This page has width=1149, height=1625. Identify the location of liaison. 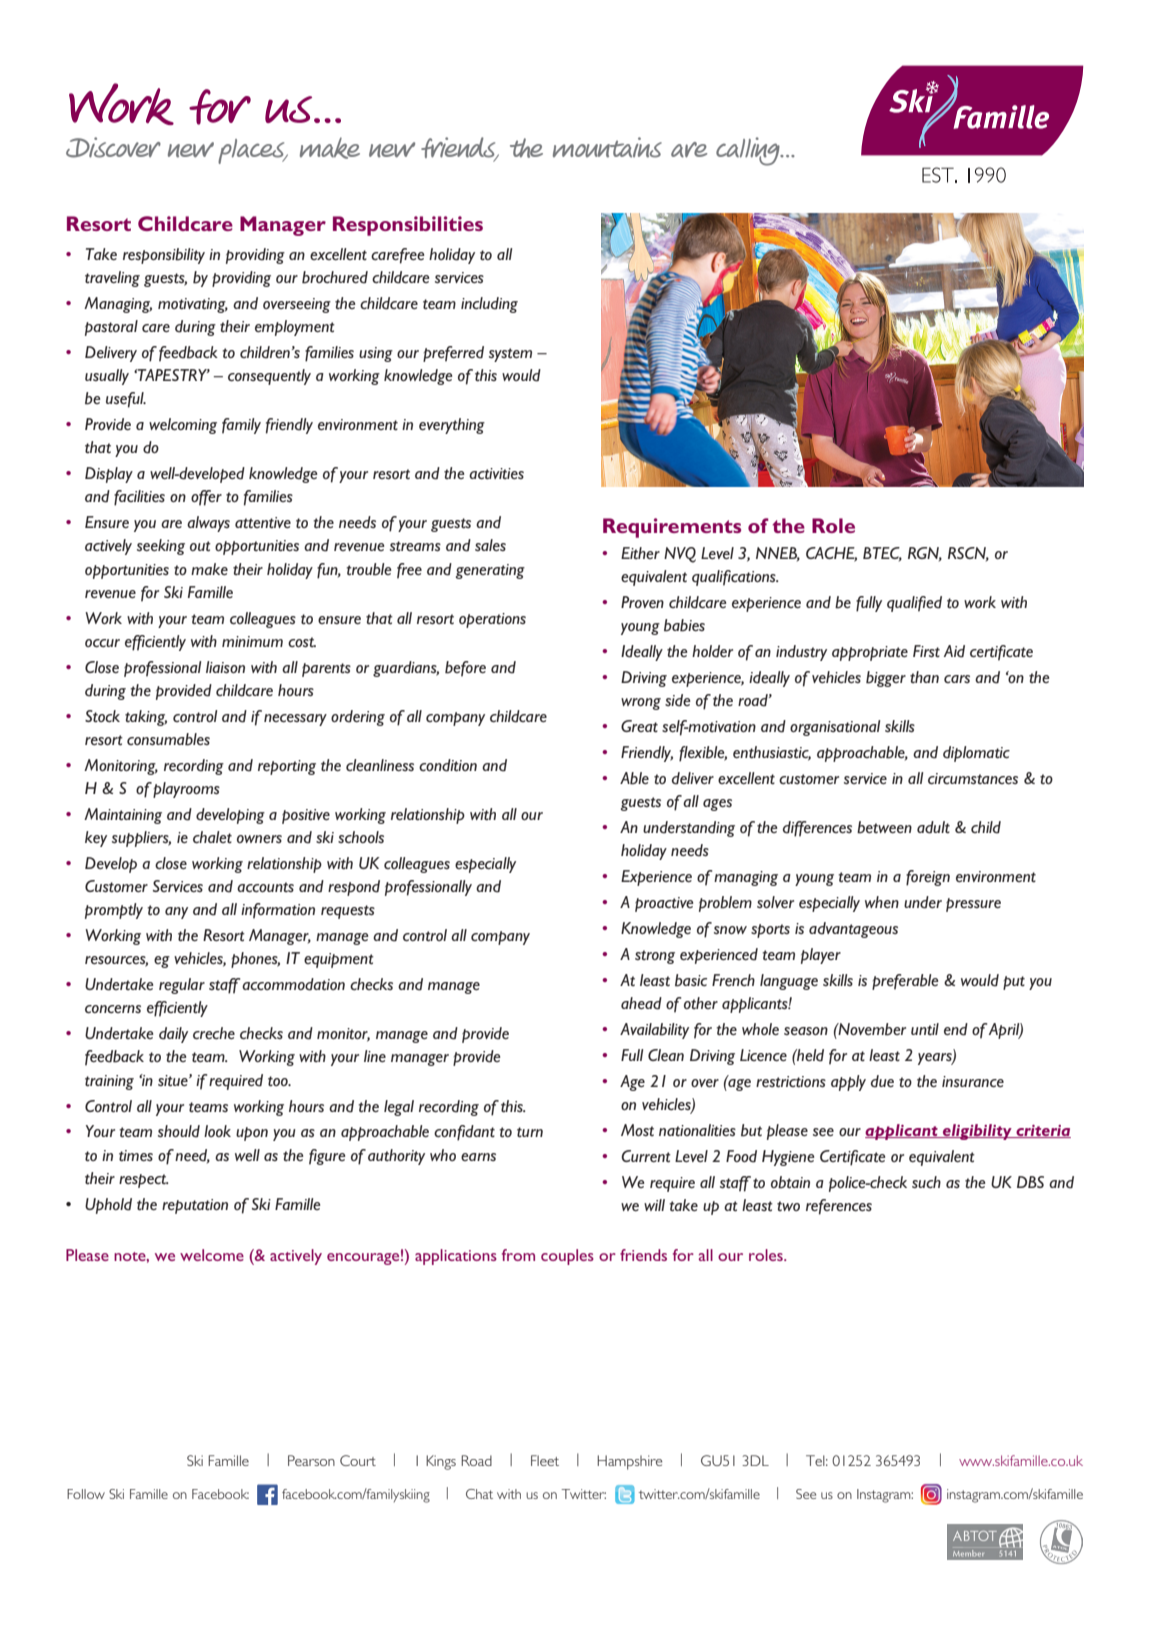
(225, 667).
